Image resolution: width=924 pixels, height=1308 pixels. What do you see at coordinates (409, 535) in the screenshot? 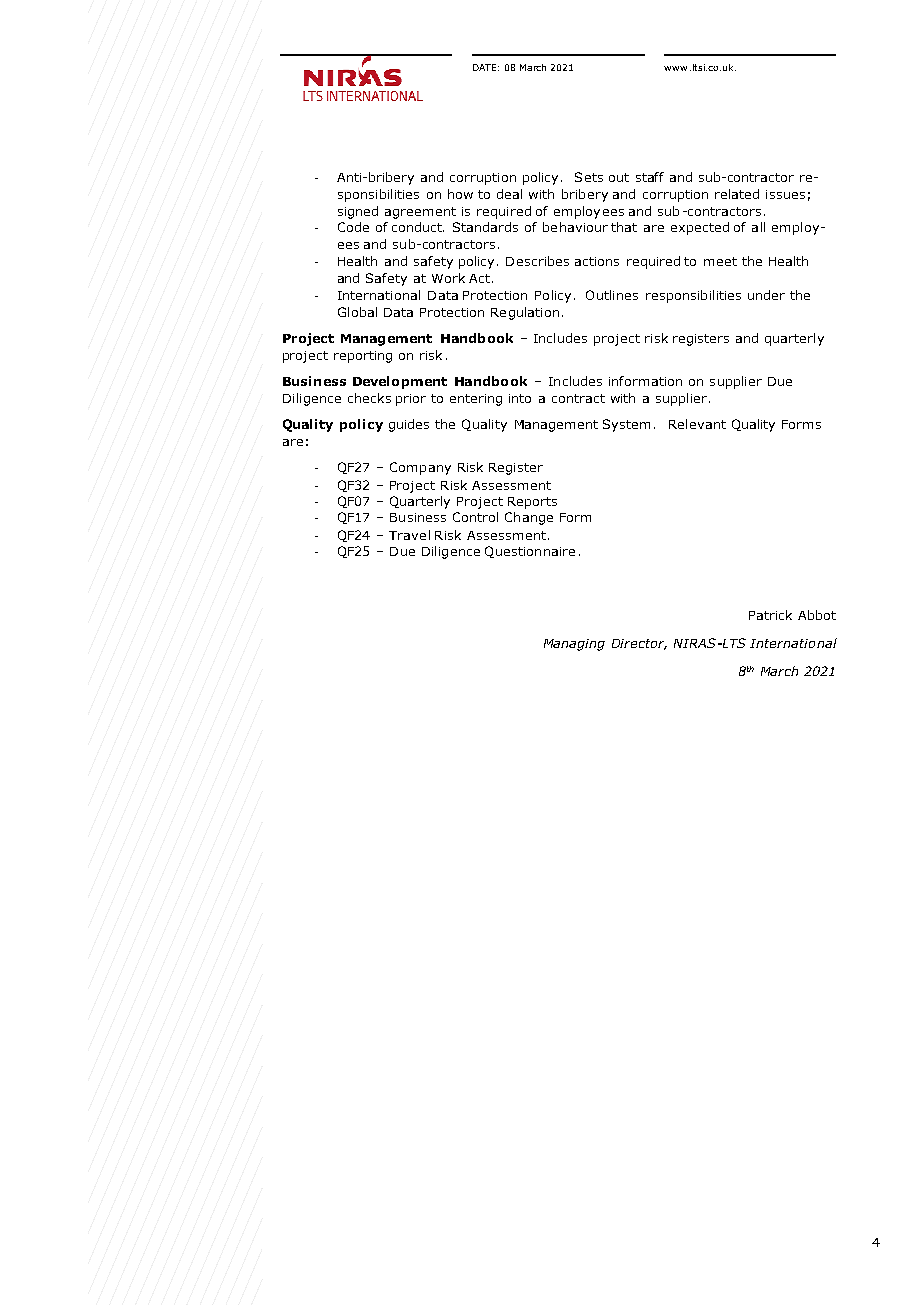
I see `Travel` at bounding box center [409, 535].
